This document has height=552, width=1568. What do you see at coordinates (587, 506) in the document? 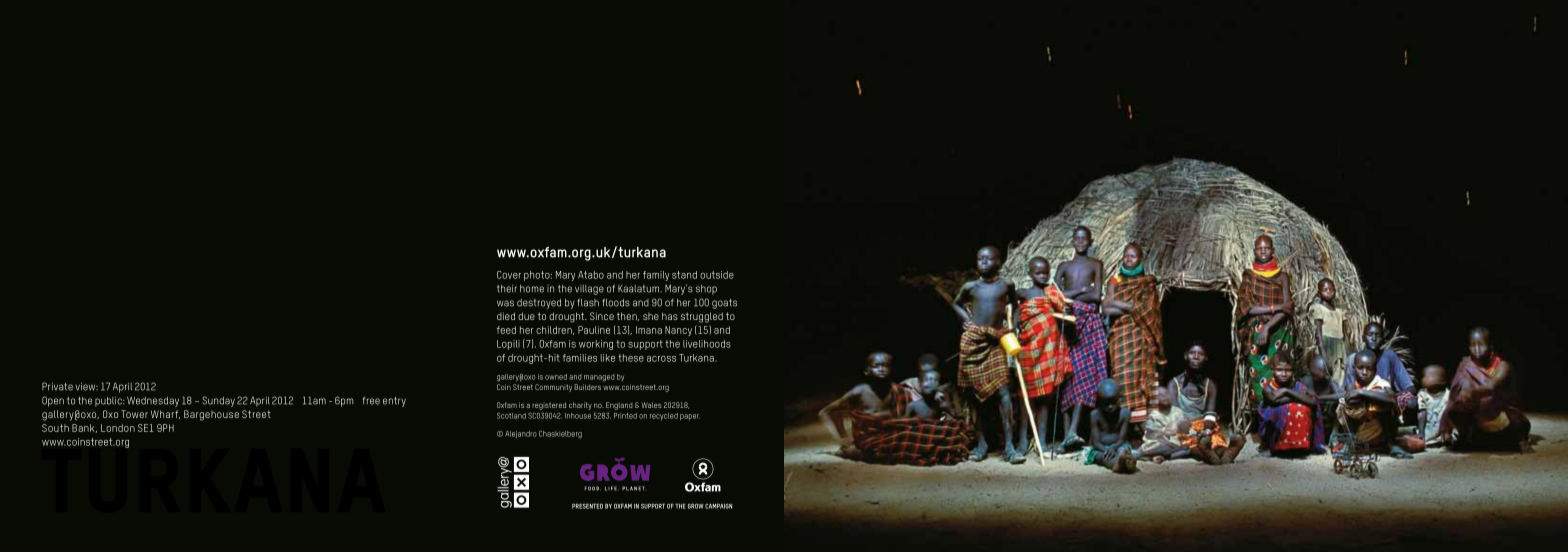
I see `Presented` at bounding box center [587, 506].
